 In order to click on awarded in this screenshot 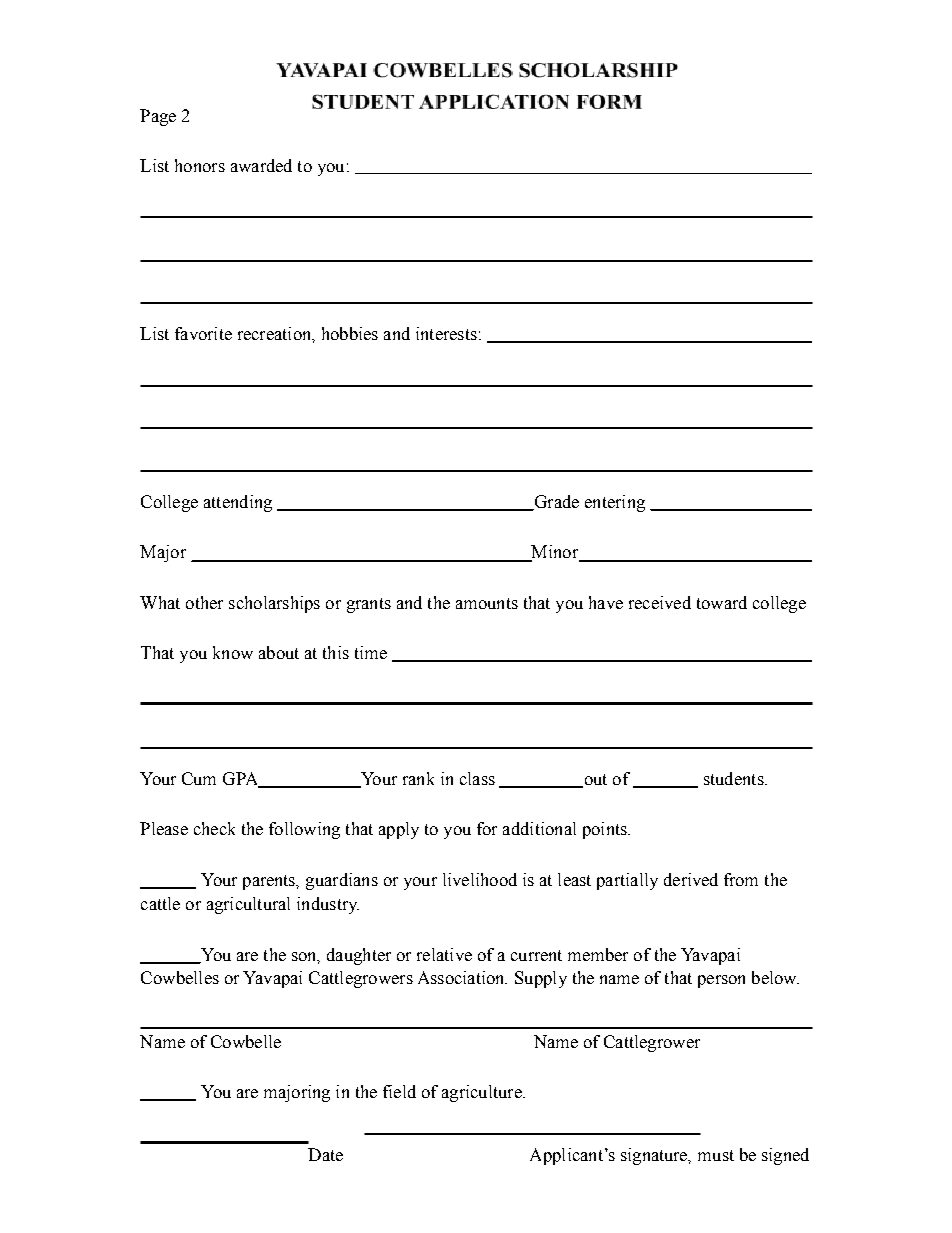, I will do `click(261, 165)`.
